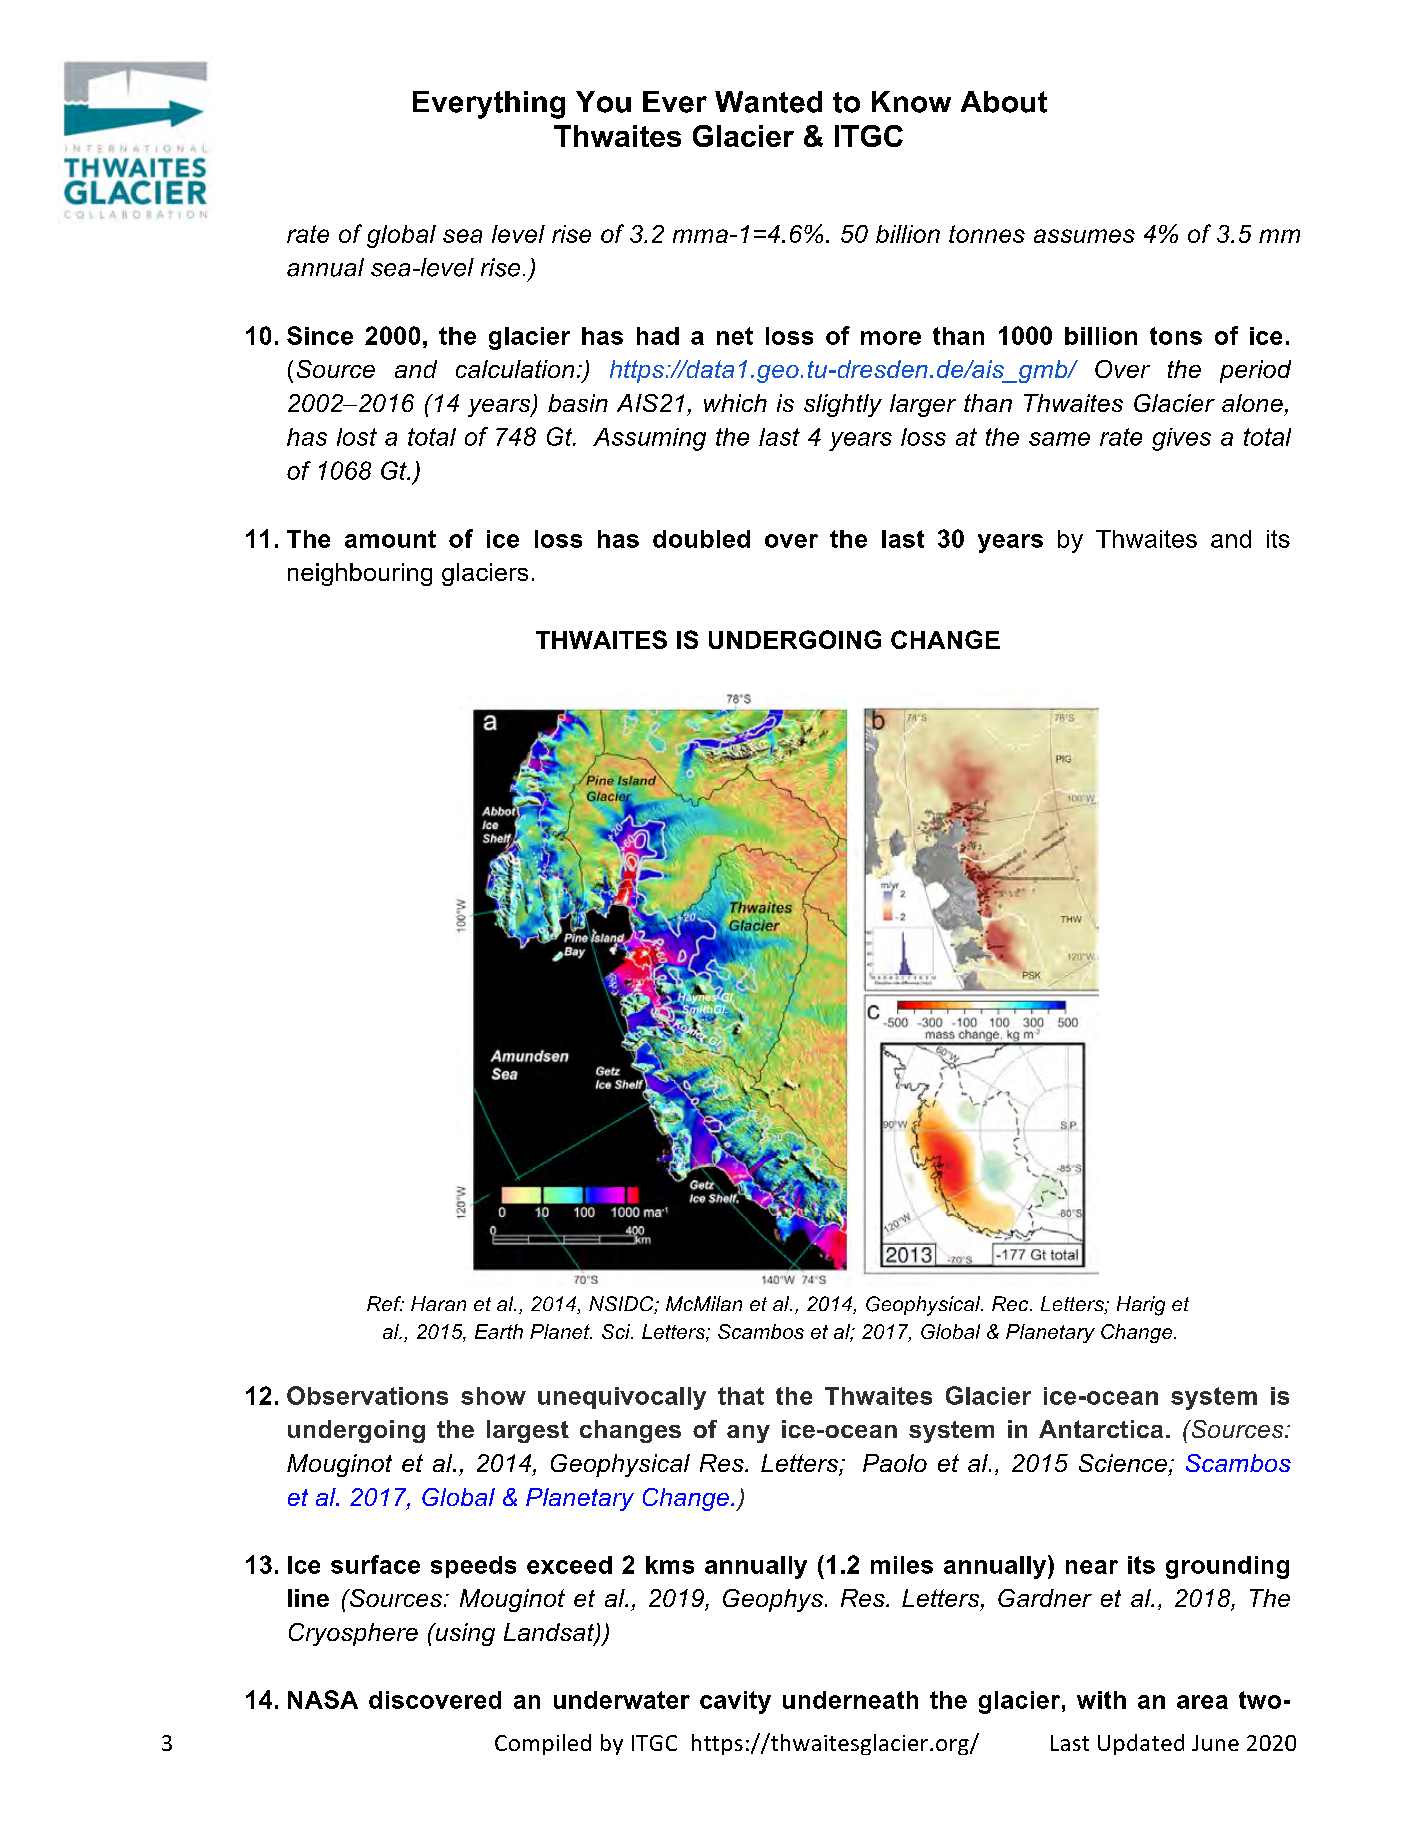  Describe the element at coordinates (768, 102) in the page. I see `Wanted` at that location.
